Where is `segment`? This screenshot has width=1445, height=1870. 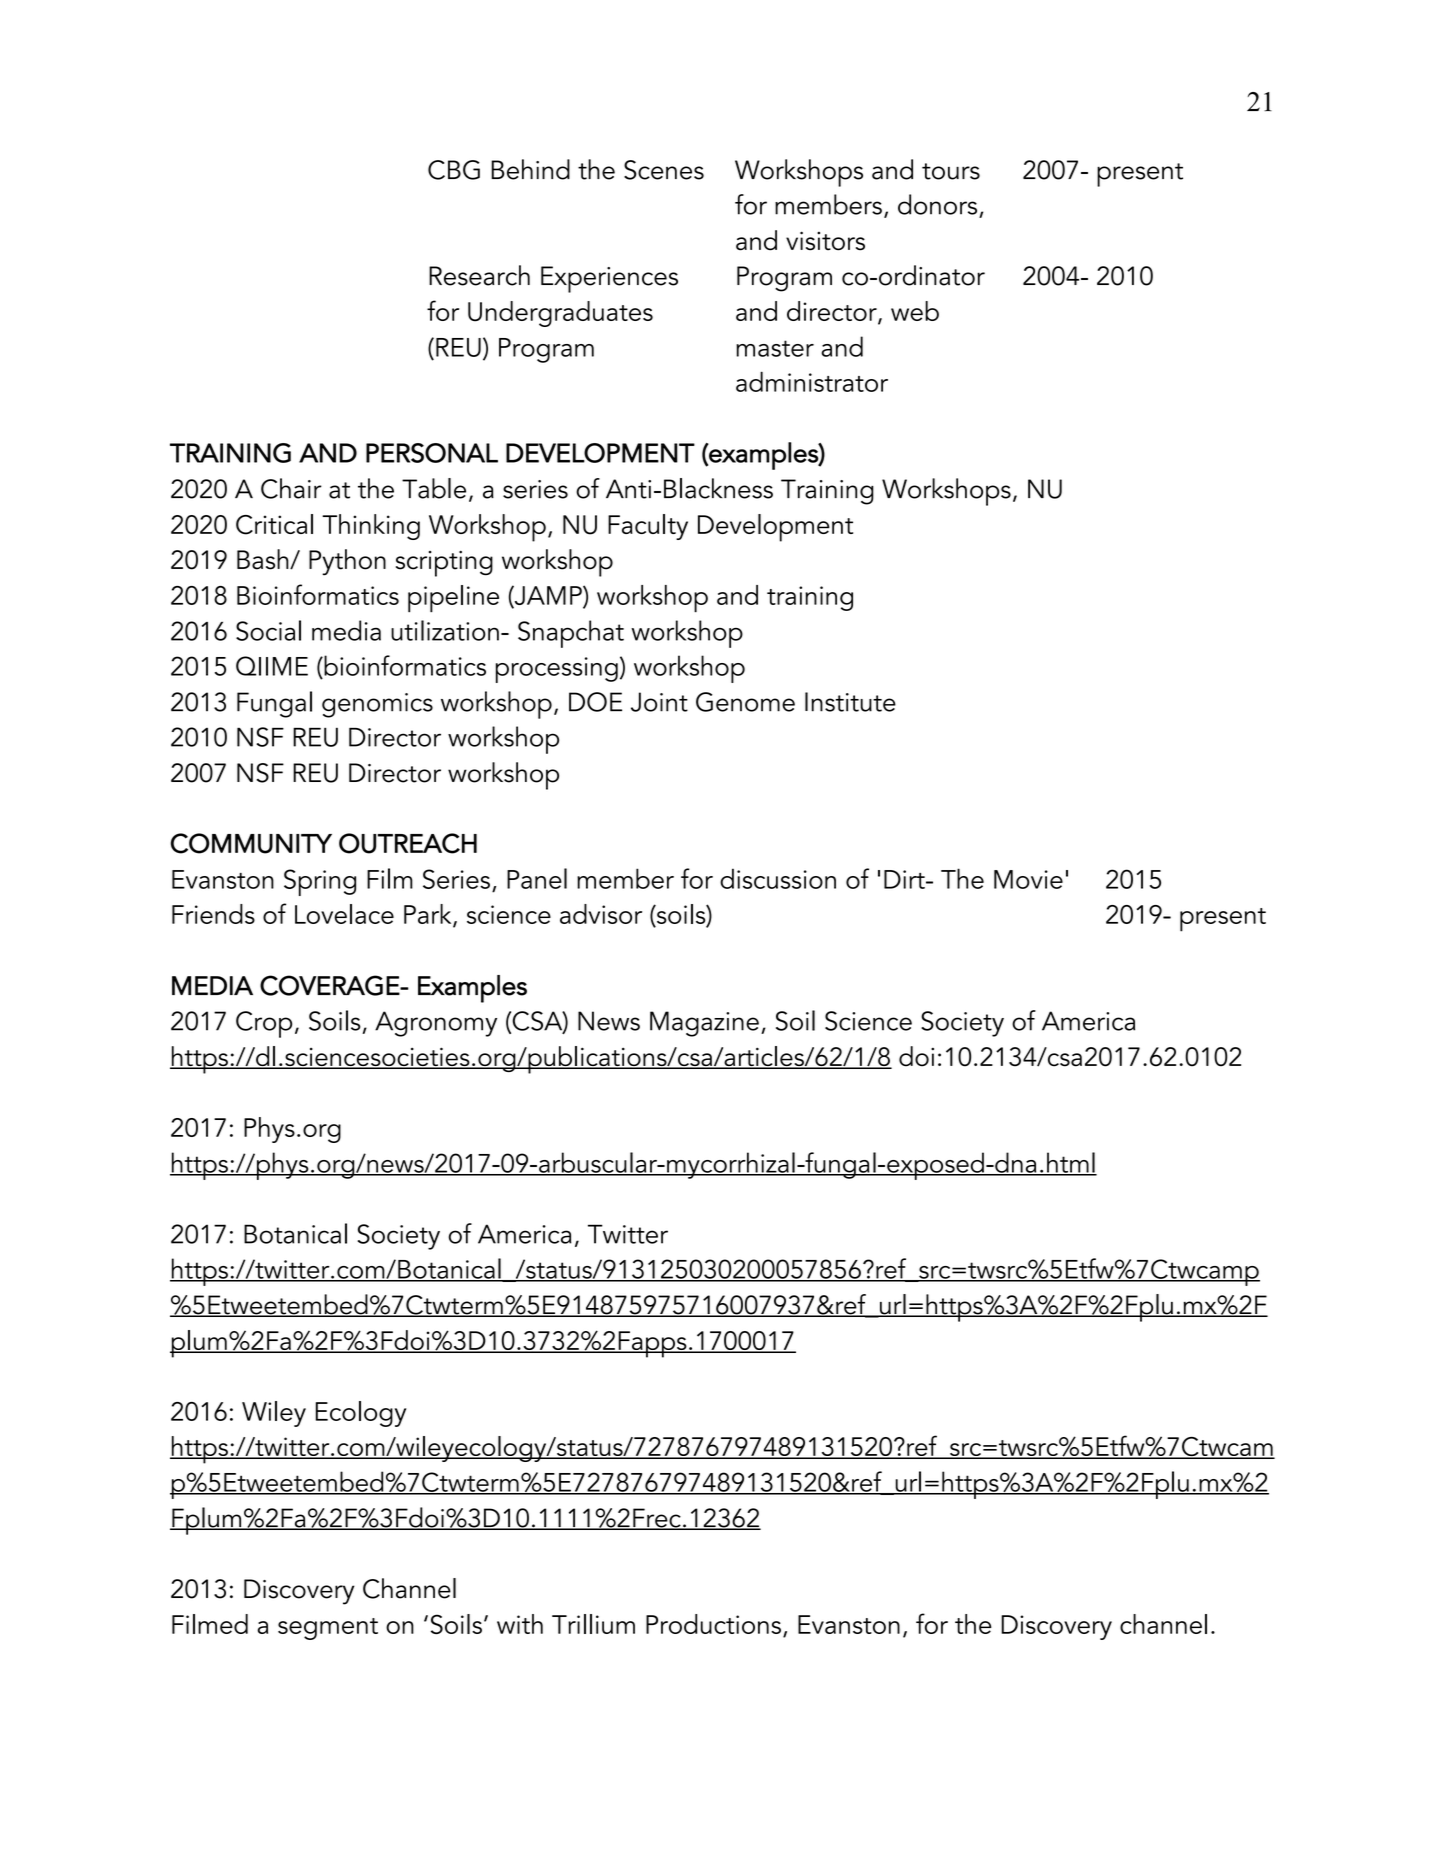 segment is located at coordinates (328, 1629).
